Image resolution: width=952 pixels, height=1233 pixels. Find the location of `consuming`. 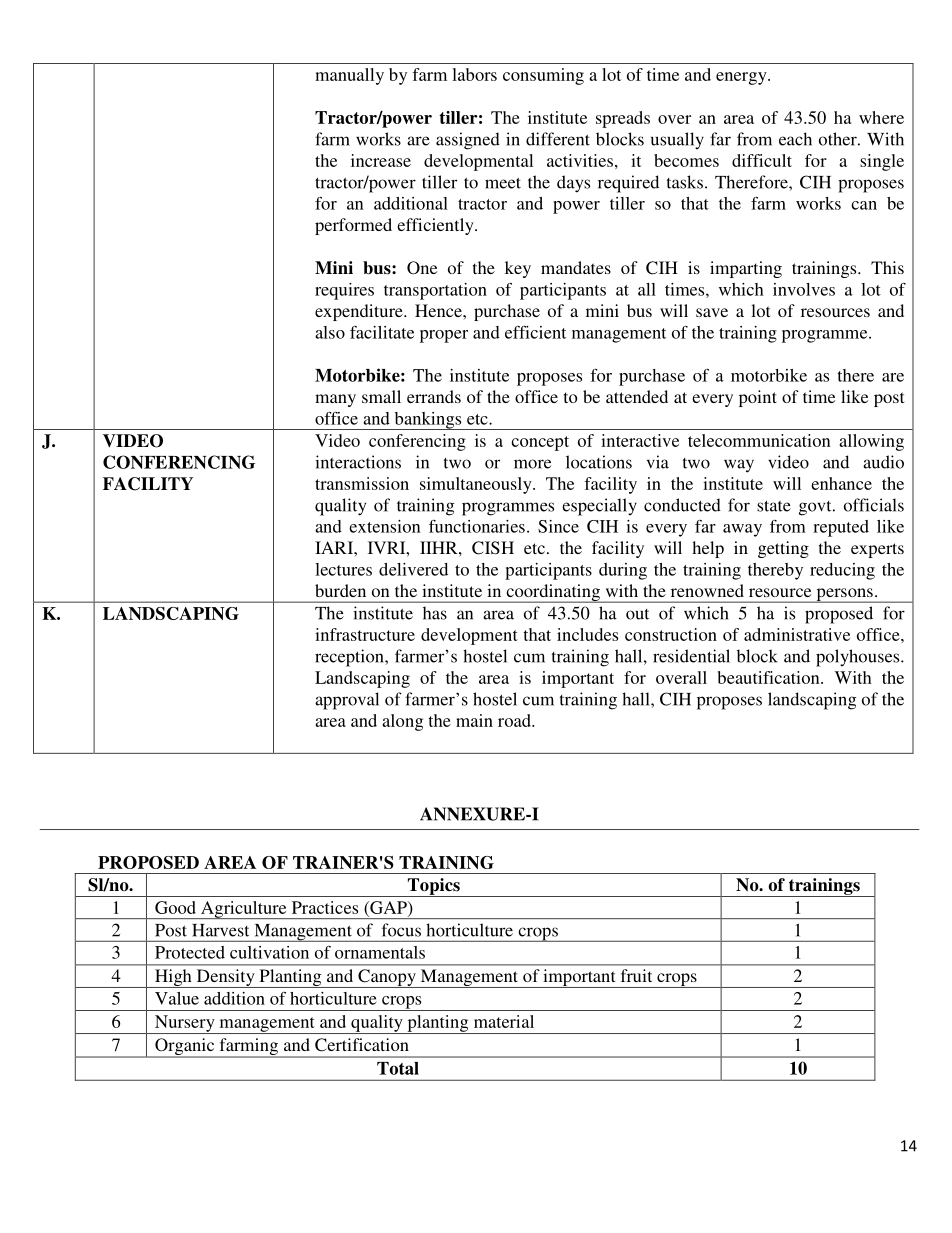

consuming is located at coordinates (543, 76).
